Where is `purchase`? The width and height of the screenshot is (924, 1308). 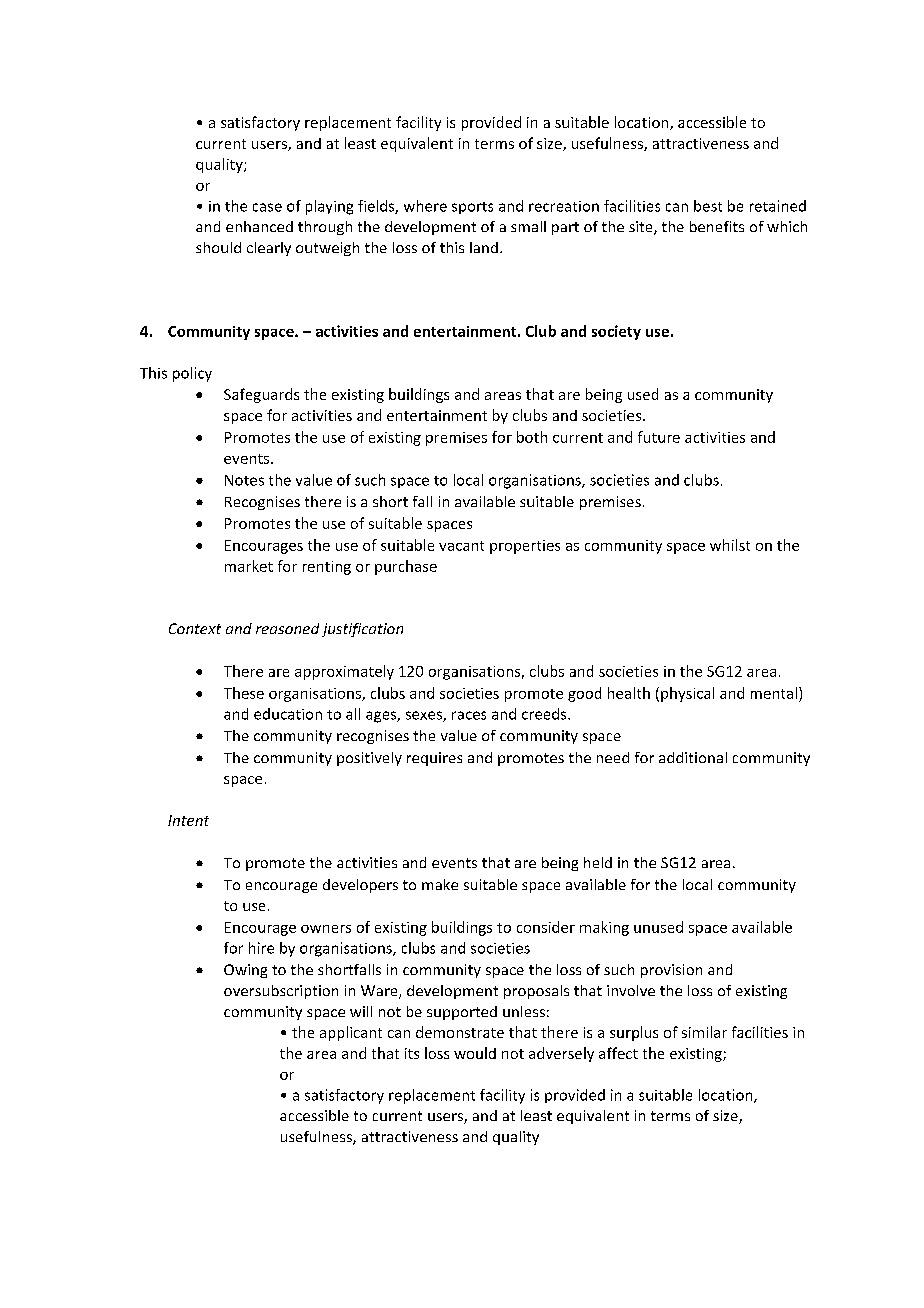 purchase is located at coordinates (406, 567).
